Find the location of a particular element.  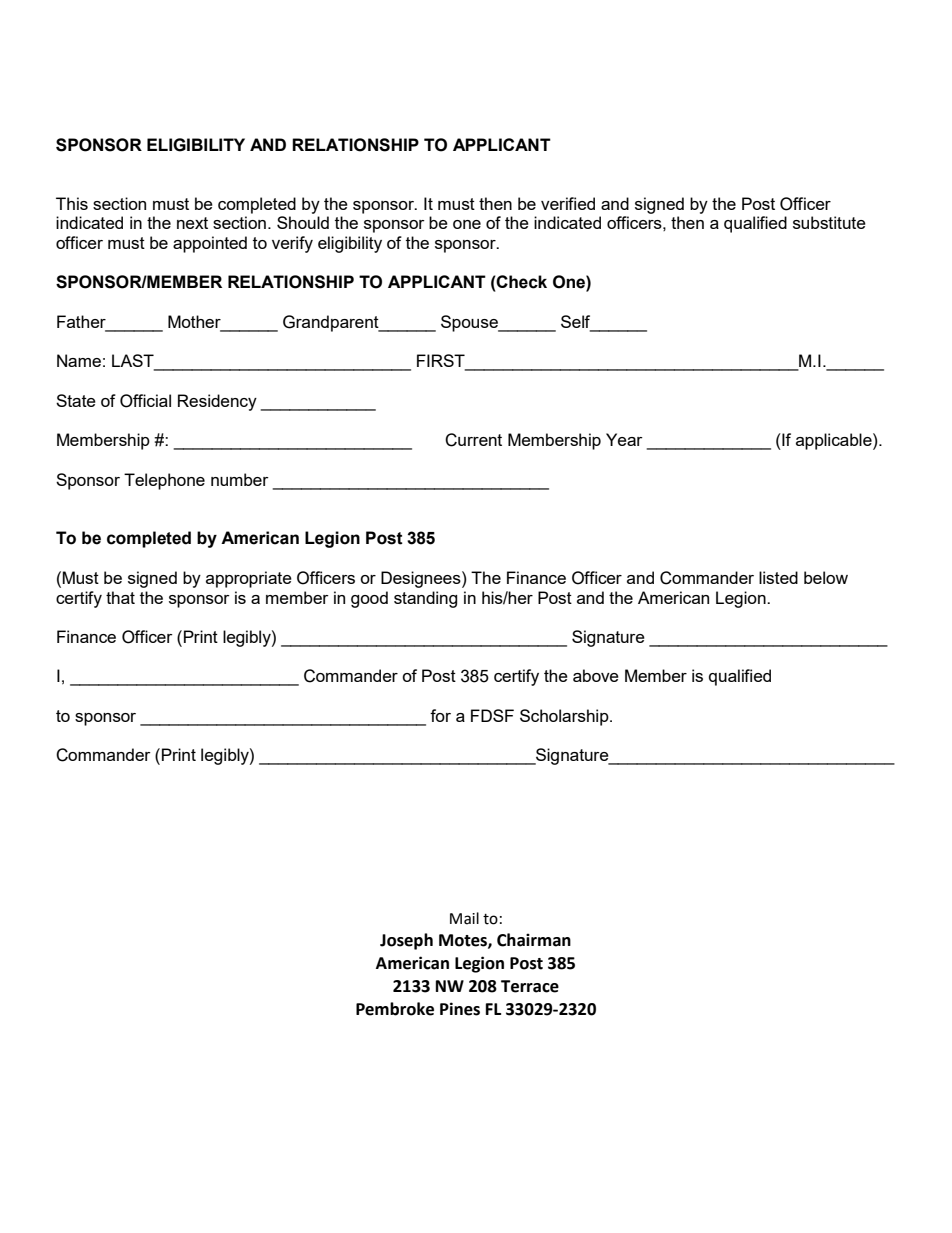

next is located at coordinates (192, 223).
